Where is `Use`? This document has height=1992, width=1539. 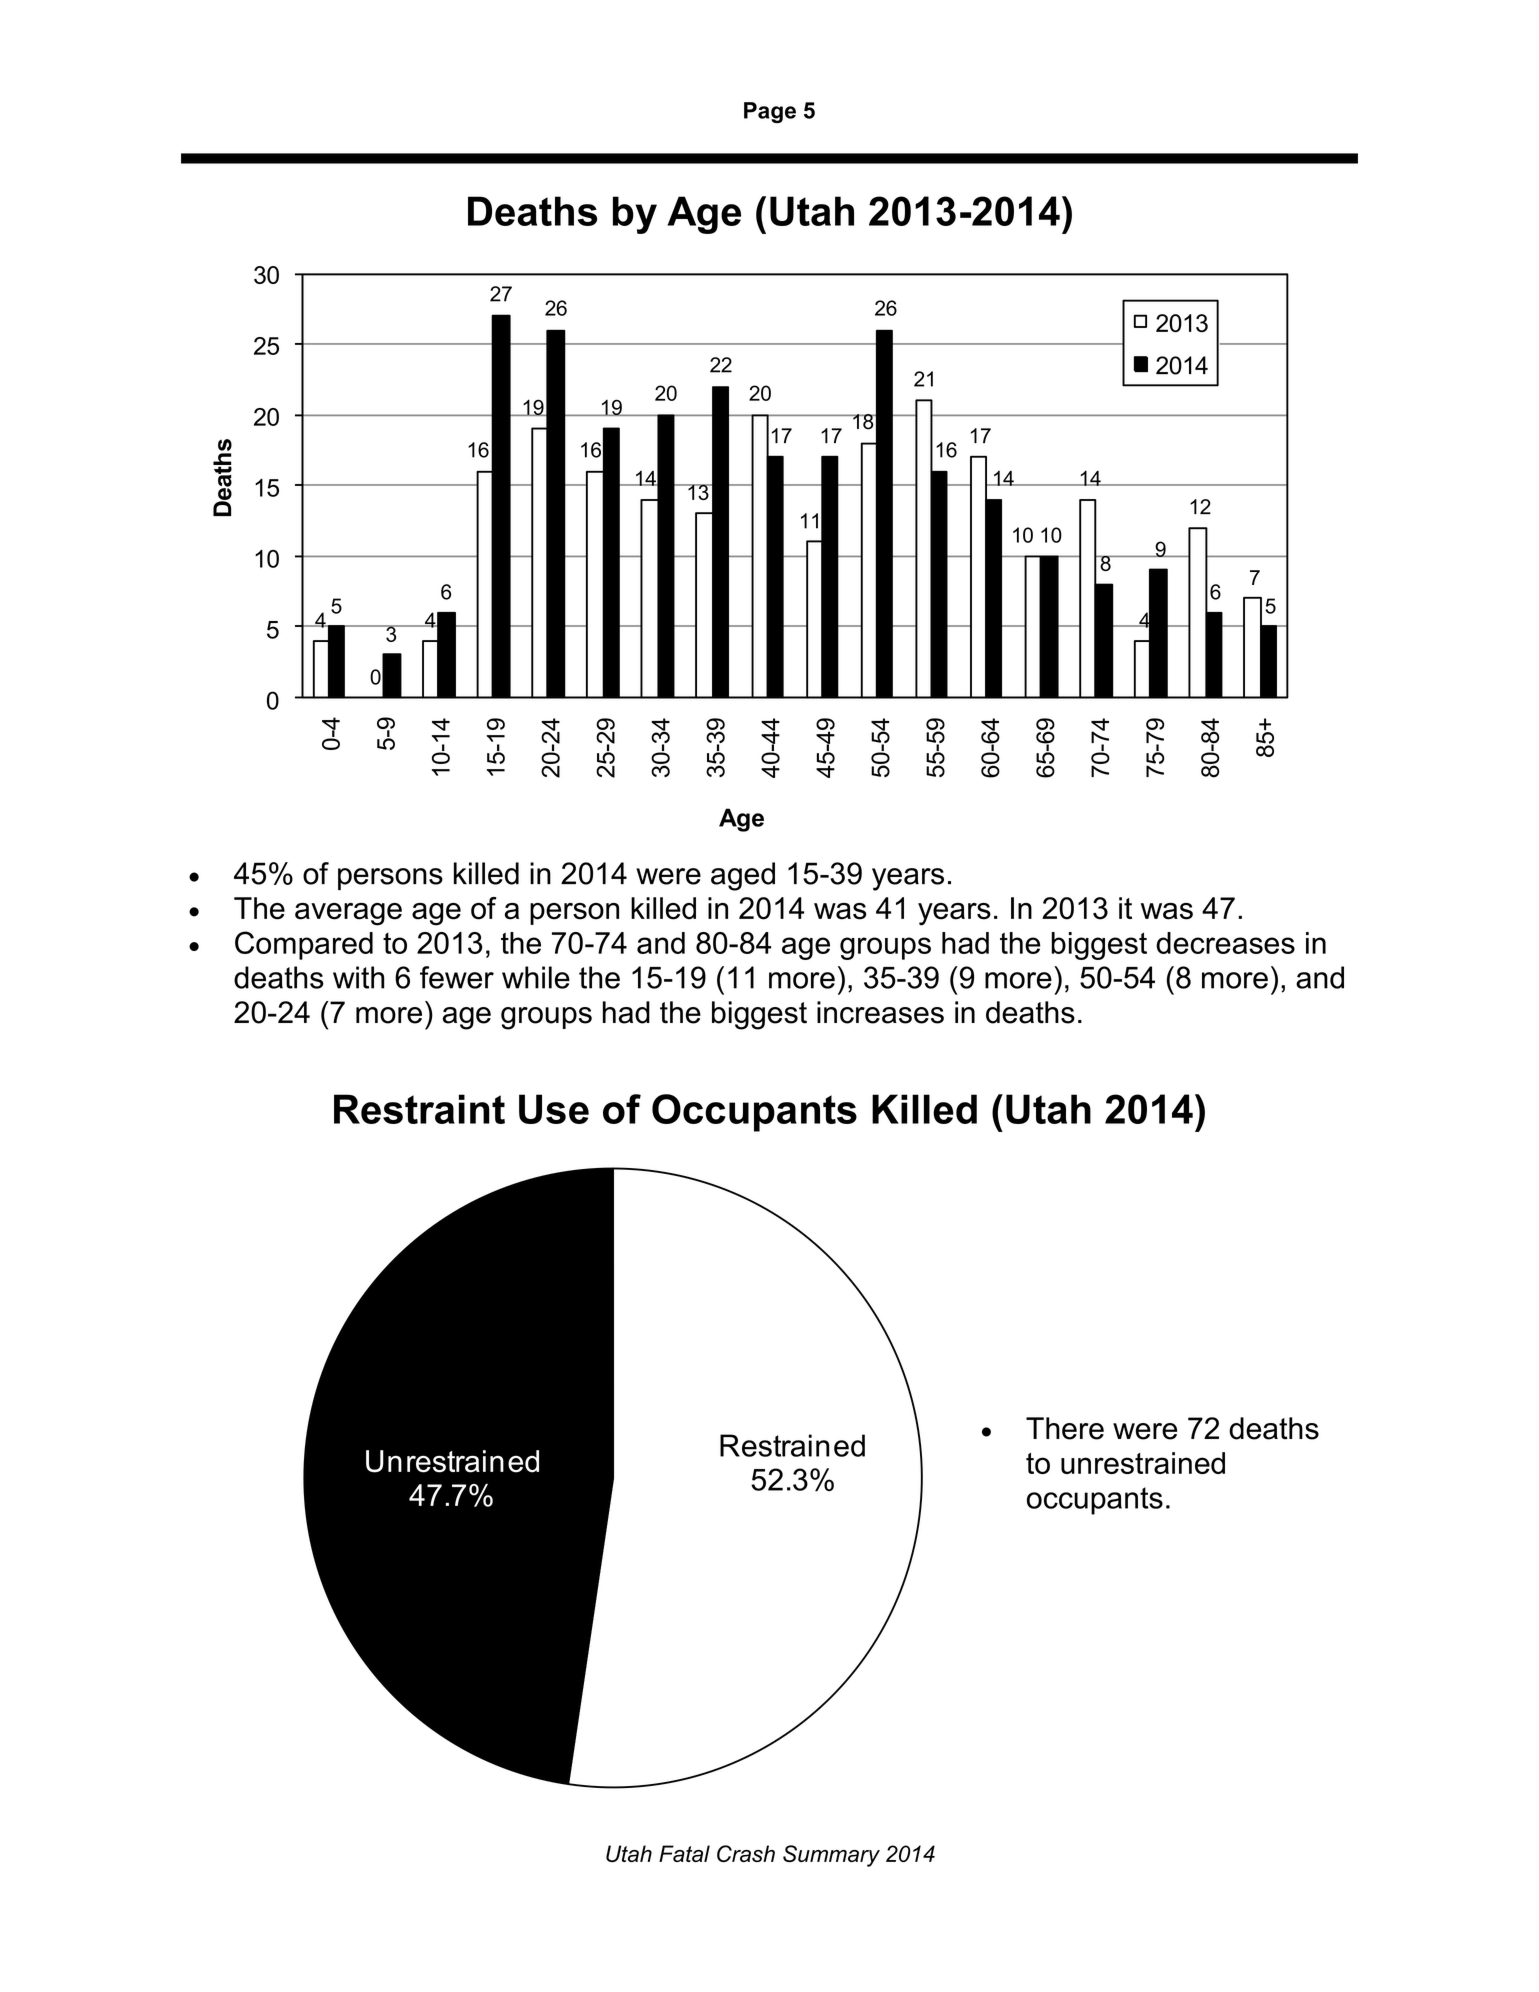
Use is located at coordinates (554, 1109).
